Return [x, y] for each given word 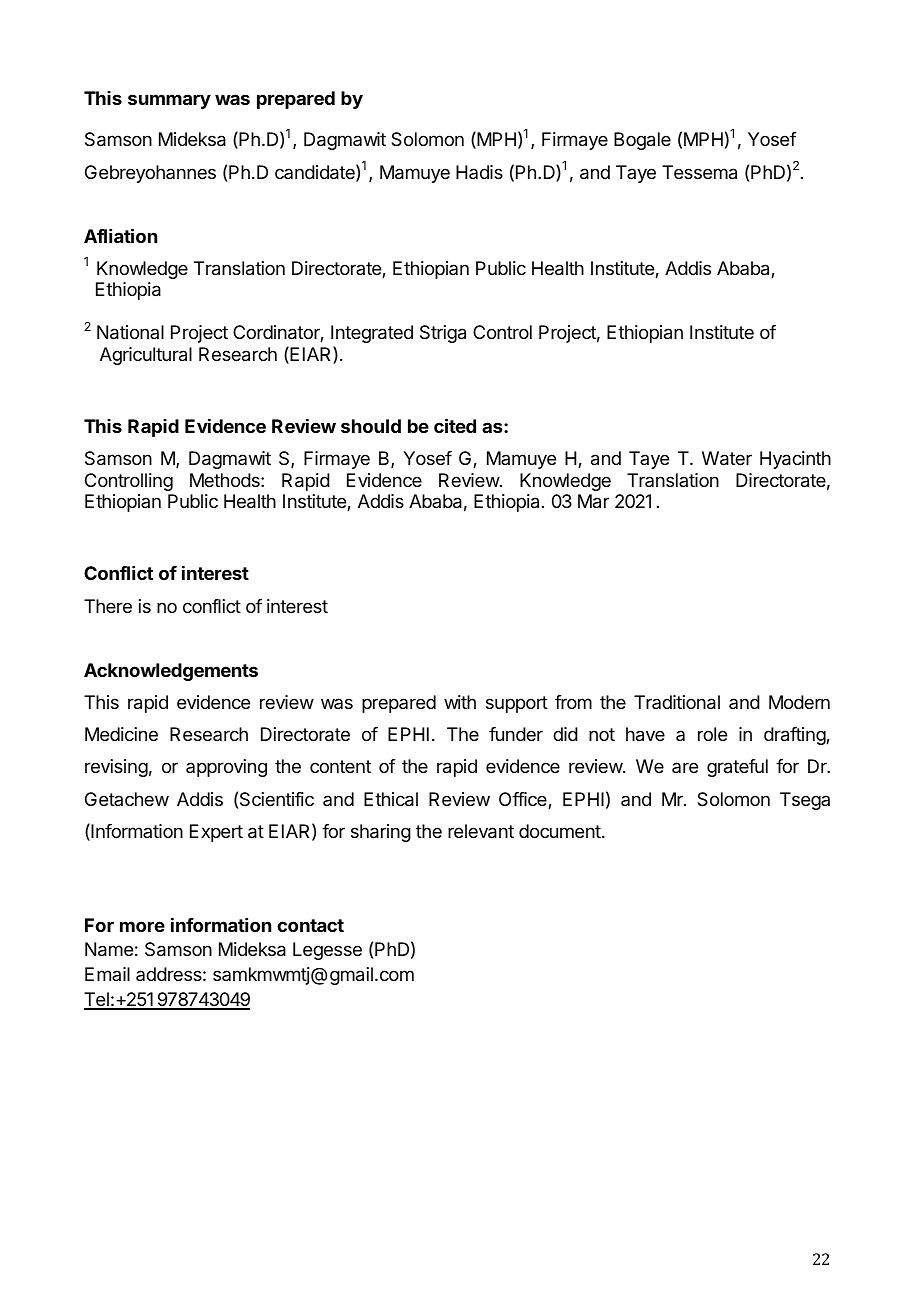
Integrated [372, 334]
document [560, 831]
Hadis [479, 172]
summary [169, 101]
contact [310, 925]
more [142, 926]
